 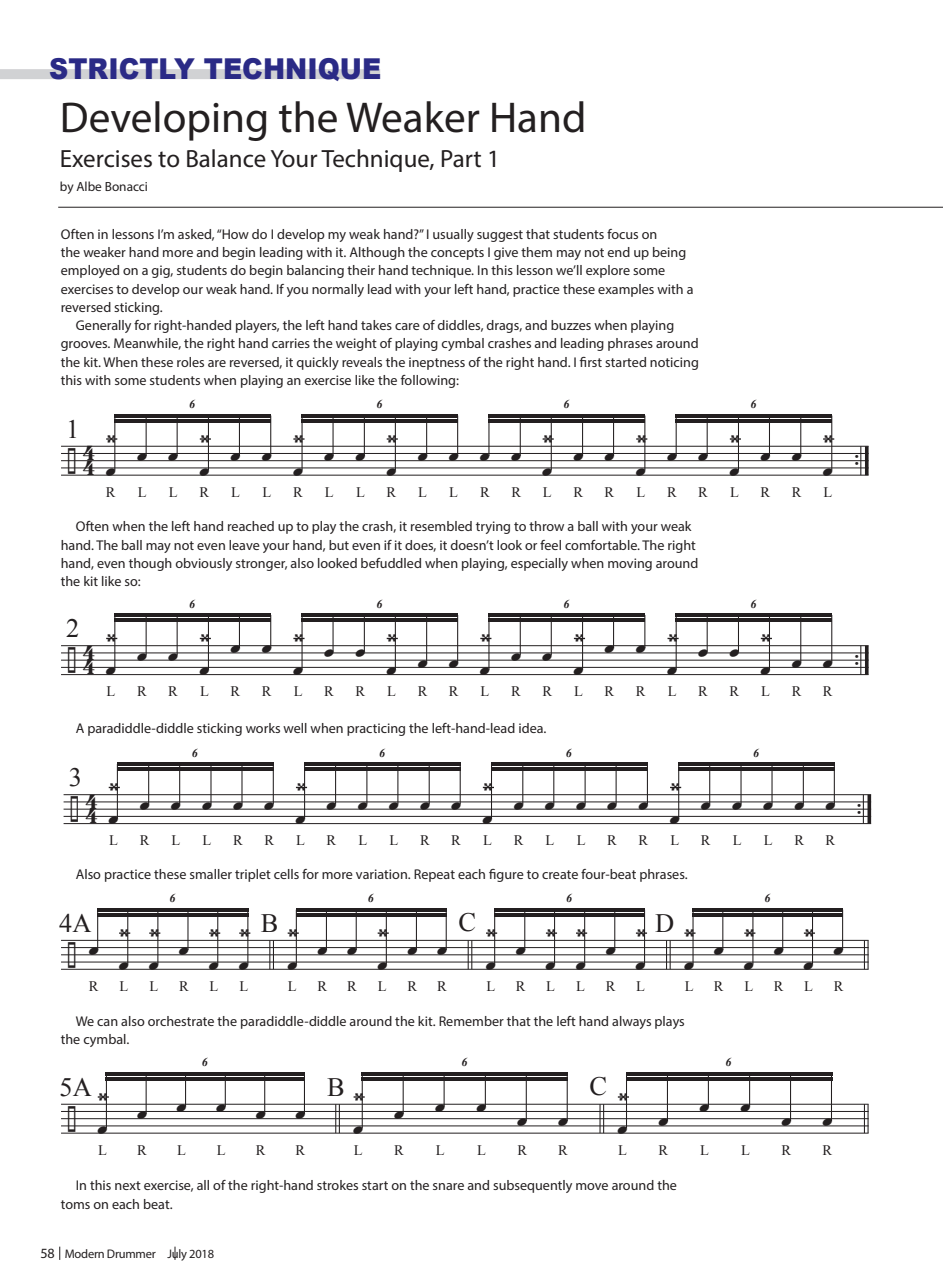 I want to click on STRICTLY, so click(x=122, y=69).
